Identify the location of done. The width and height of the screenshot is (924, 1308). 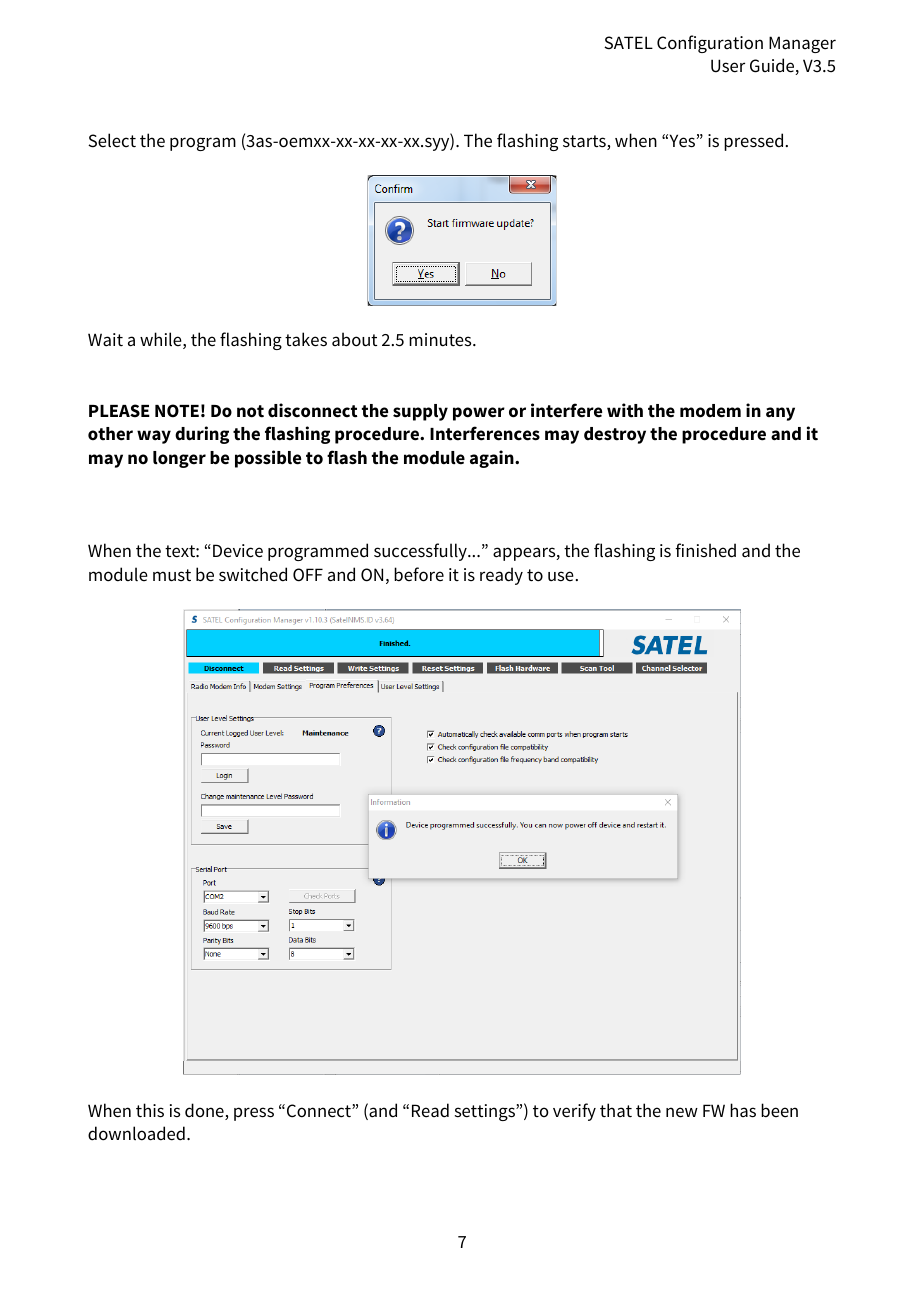
(205, 1111).
